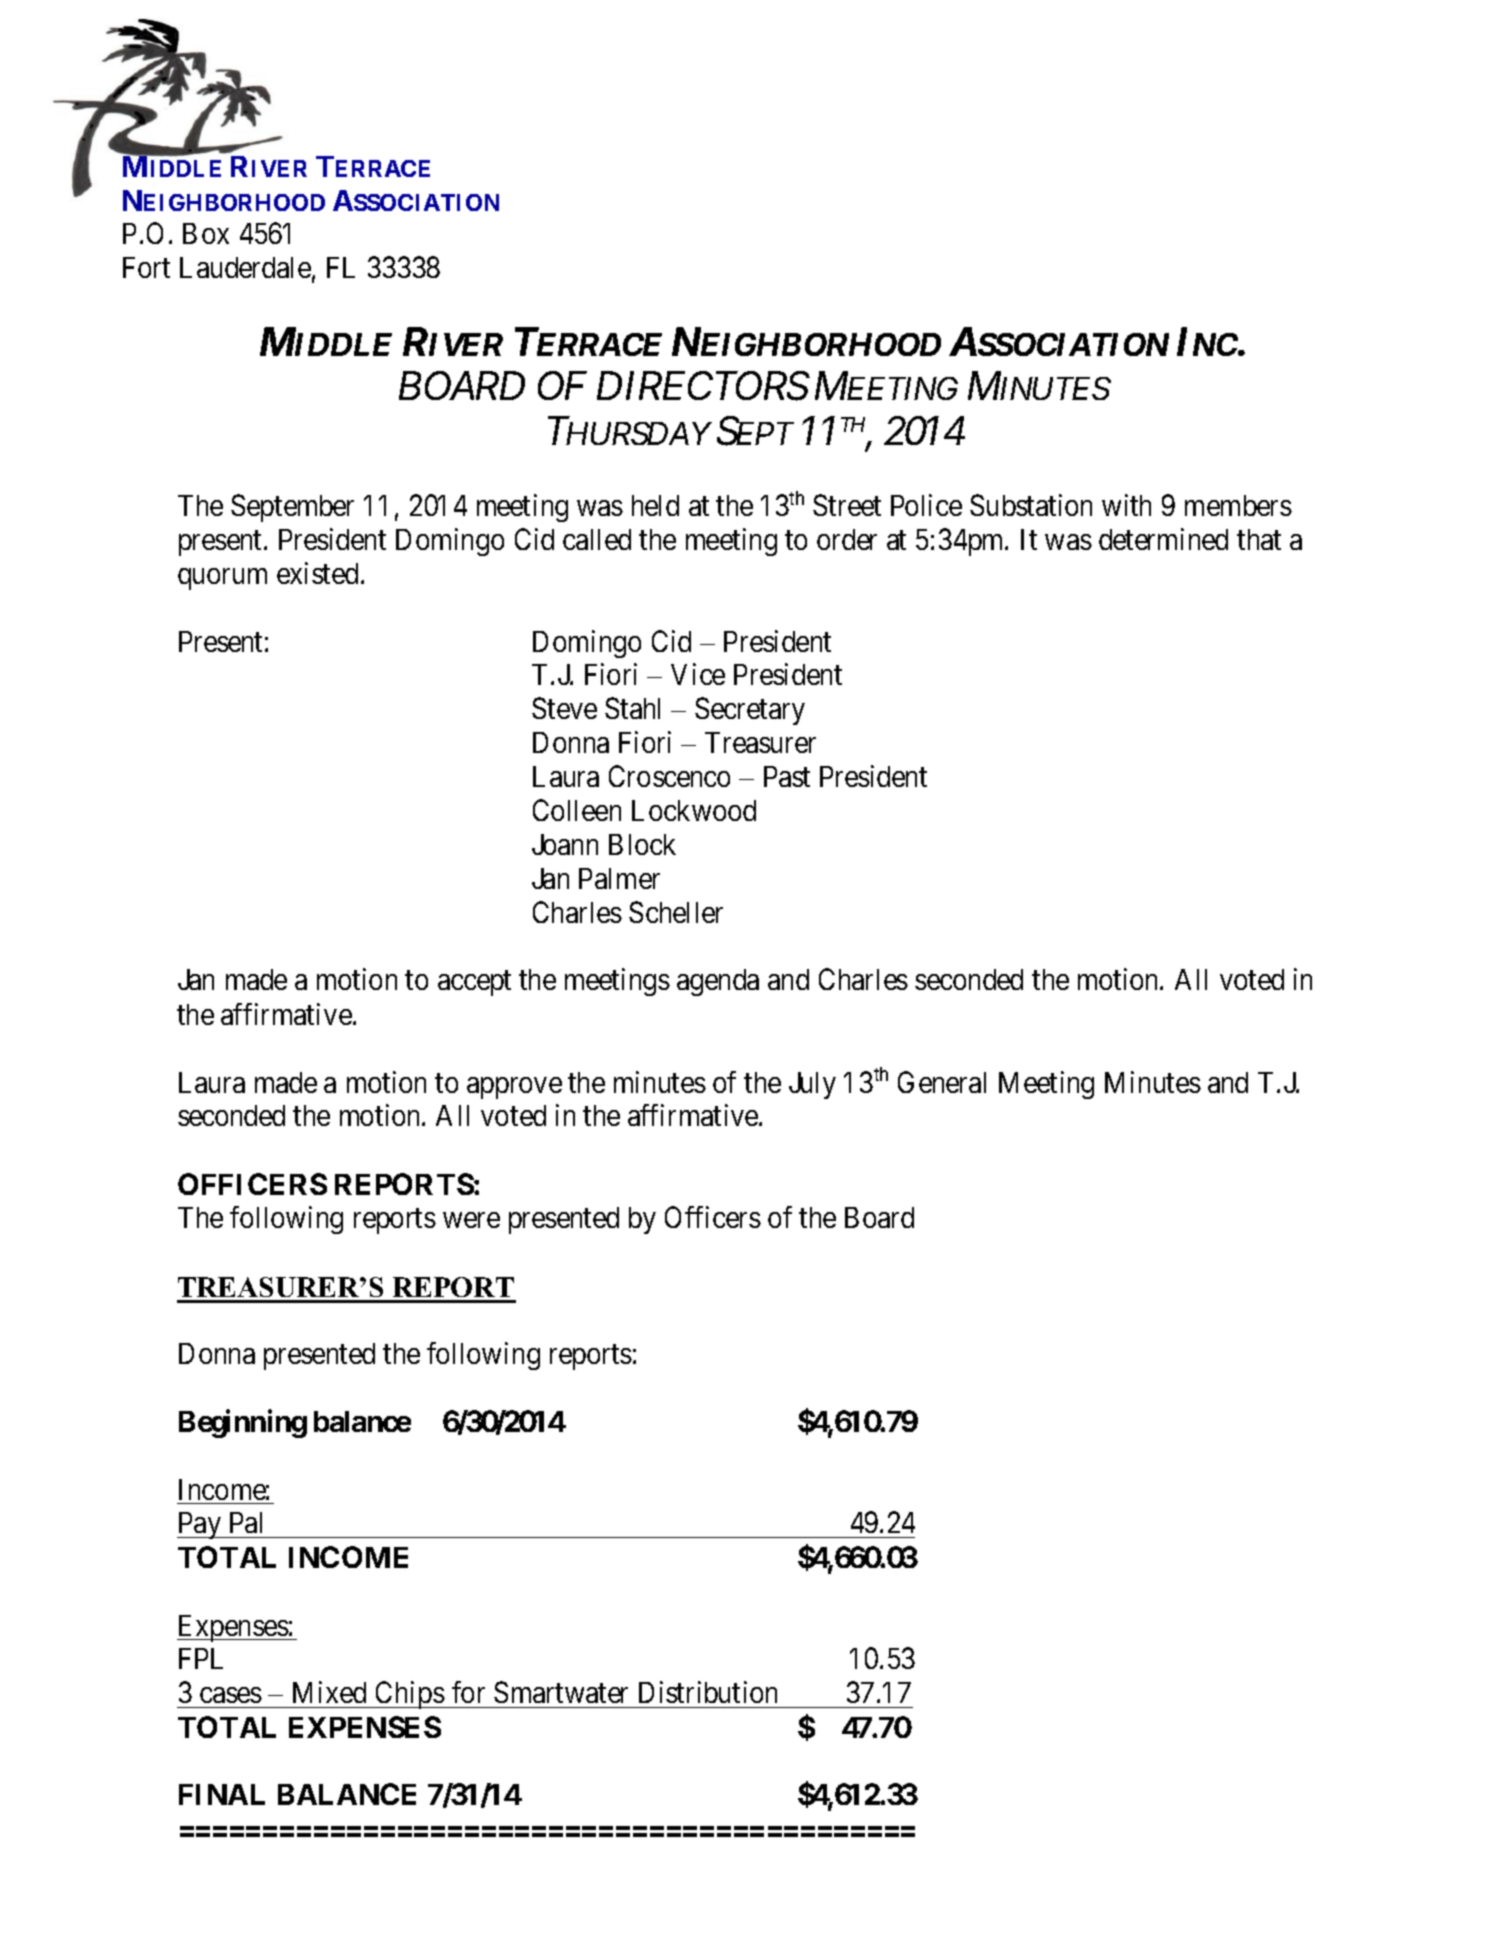 This image has height=1947, width=1505. Describe the element at coordinates (655, 505) in the image. I see `held` at that location.
